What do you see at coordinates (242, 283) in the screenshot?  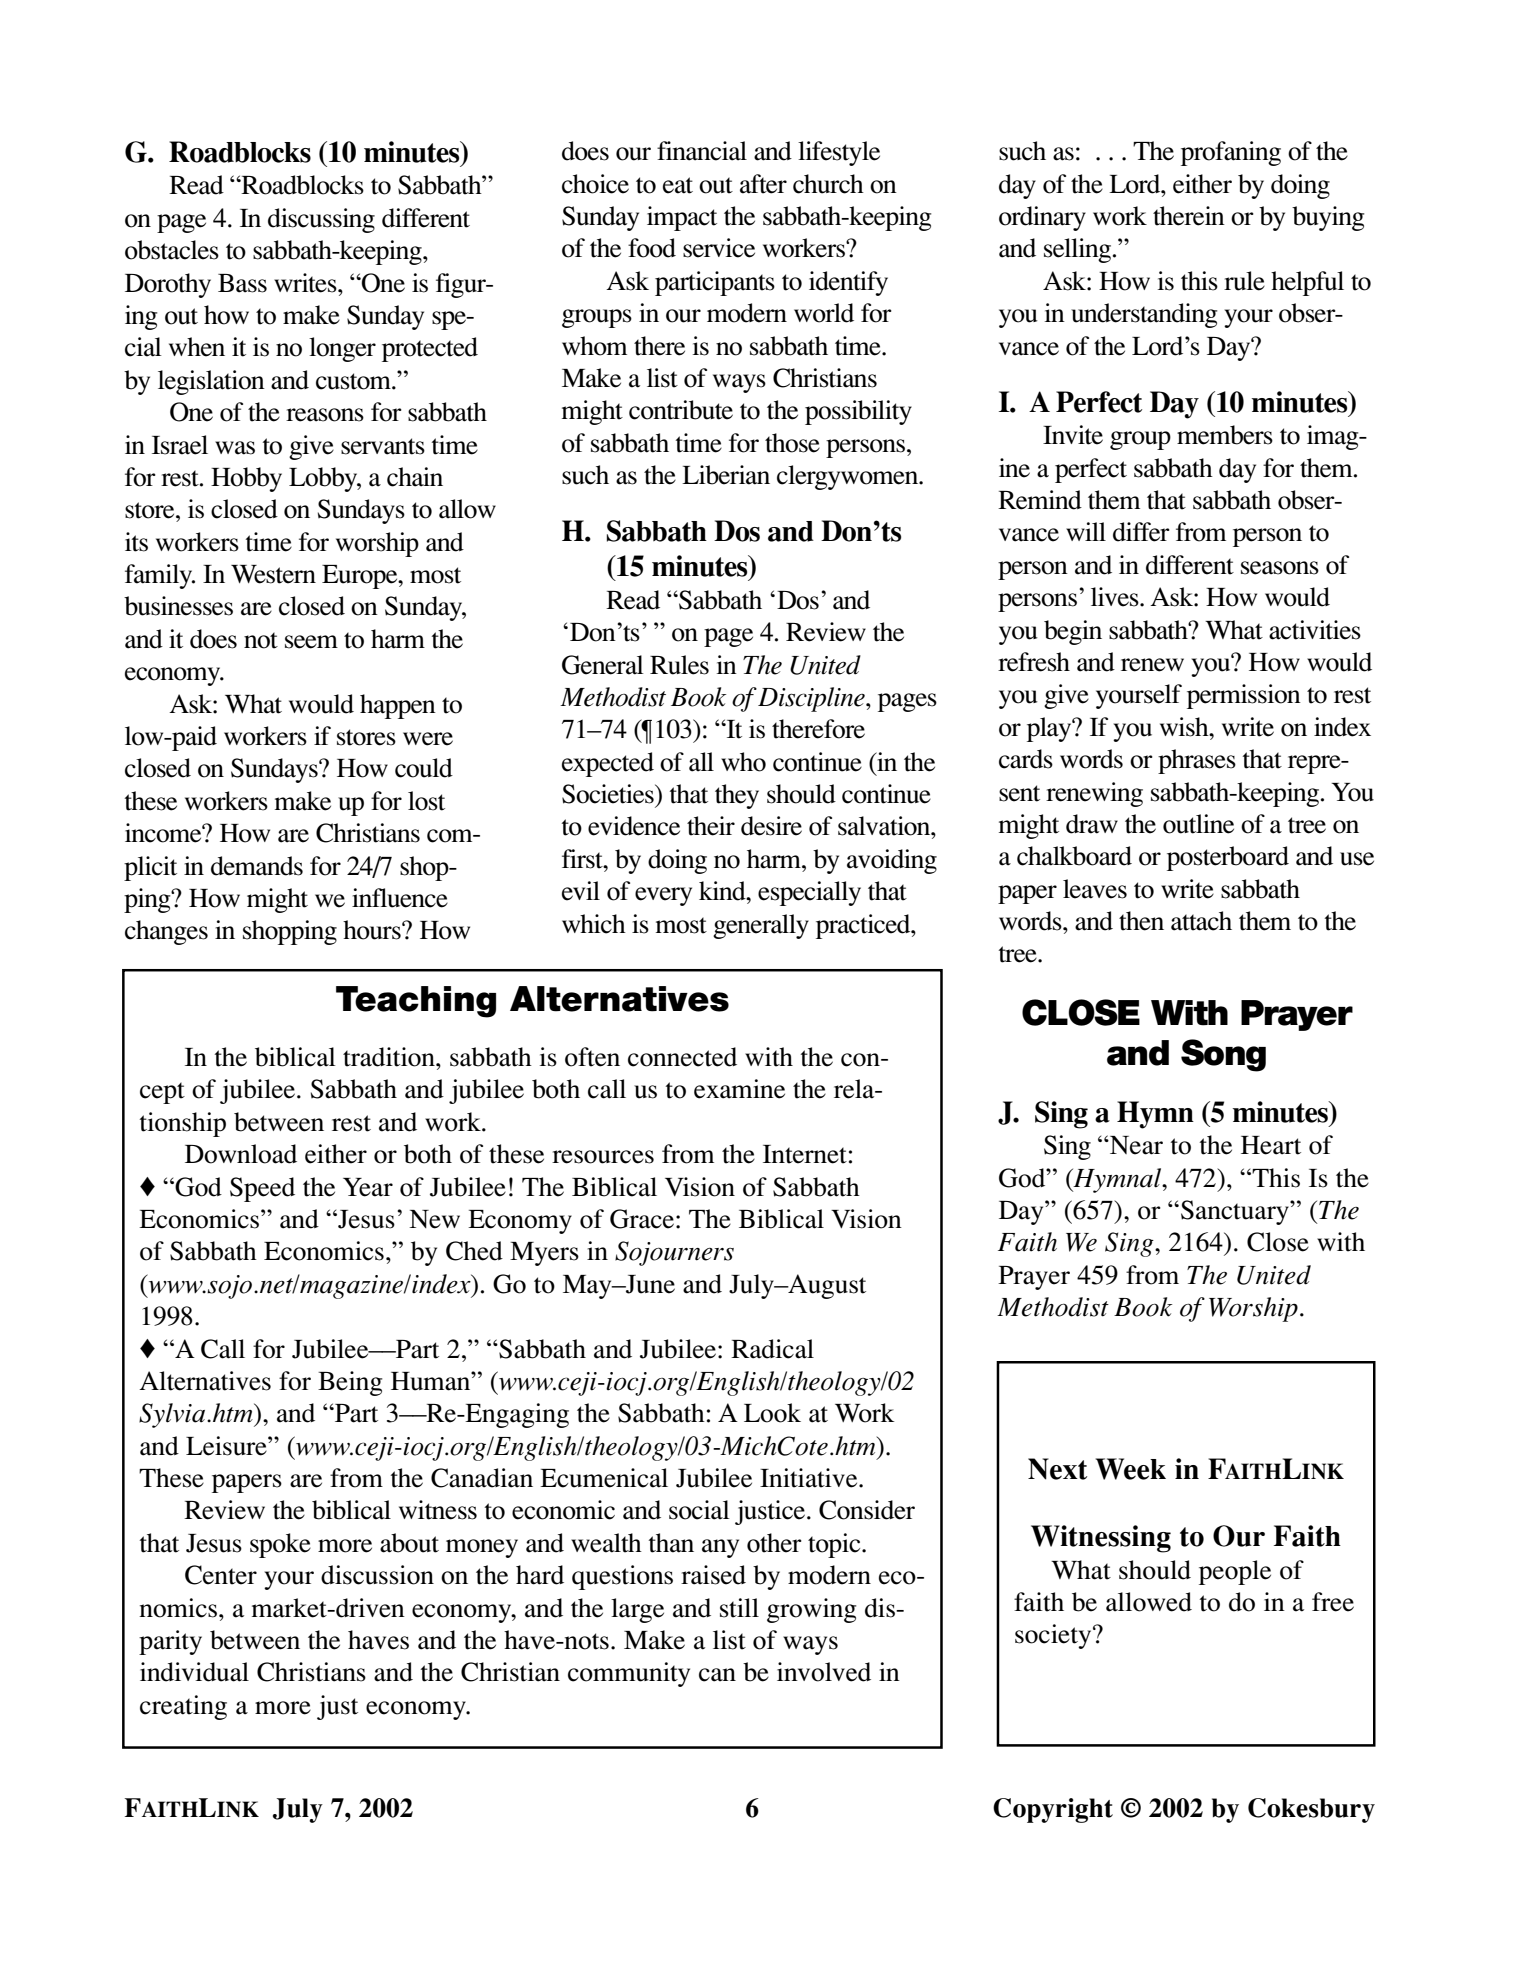 I see `Bass` at bounding box center [242, 283].
